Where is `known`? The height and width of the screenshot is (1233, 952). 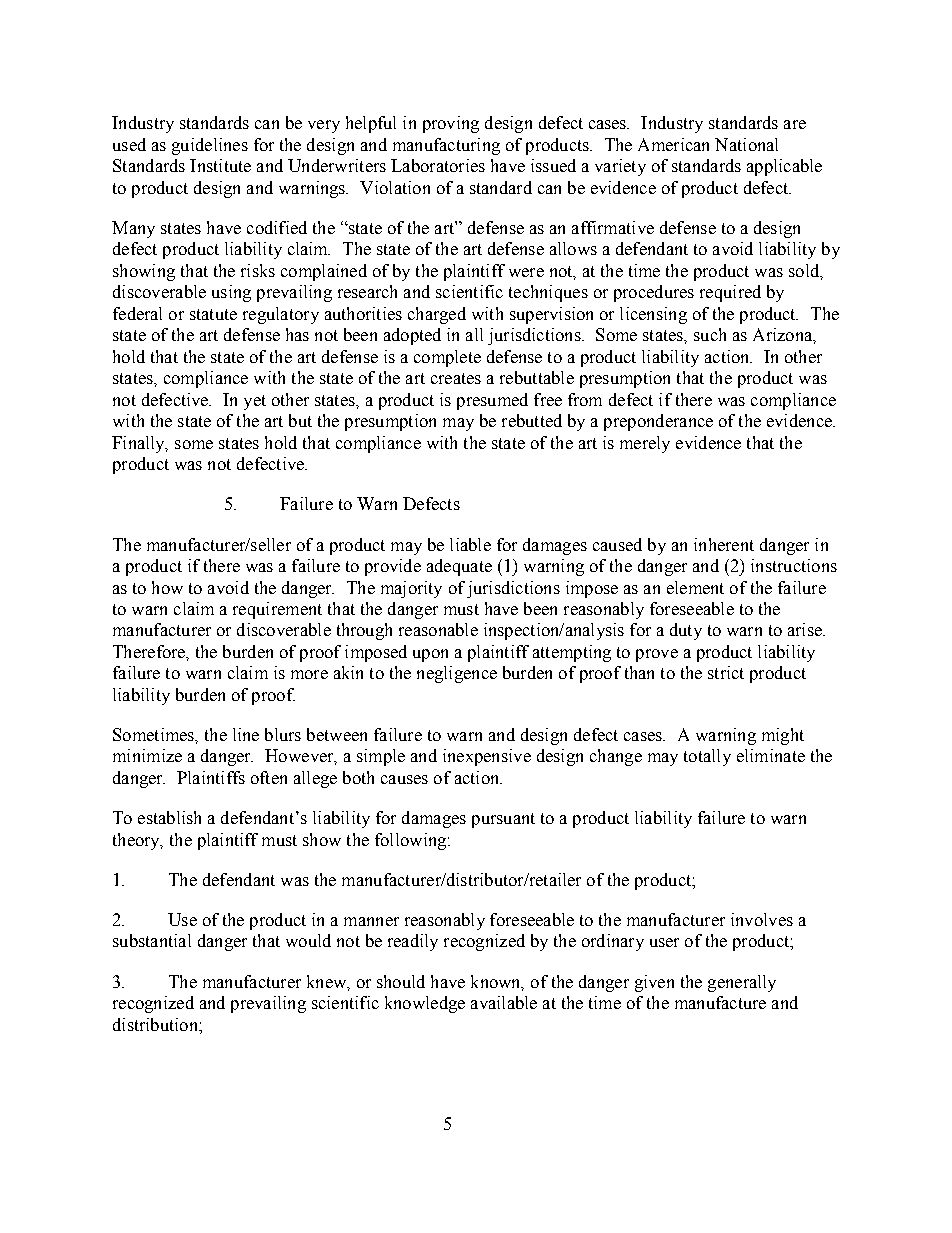
known is located at coordinates (497, 982).
